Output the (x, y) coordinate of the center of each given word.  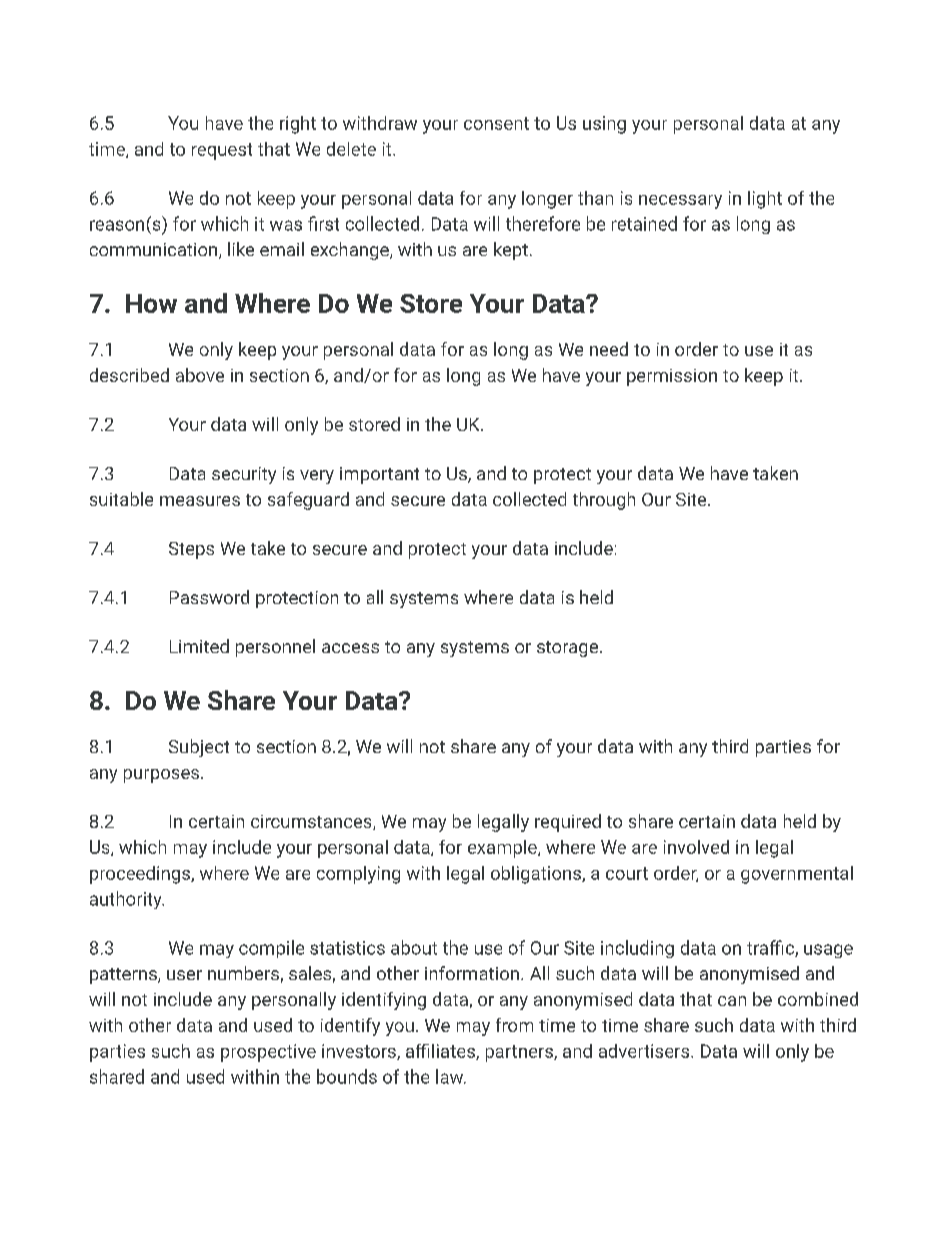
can (732, 1001)
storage (567, 649)
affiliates (441, 1052)
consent (496, 123)
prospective (268, 1053)
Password (209, 597)
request (222, 151)
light (765, 200)
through (604, 501)
